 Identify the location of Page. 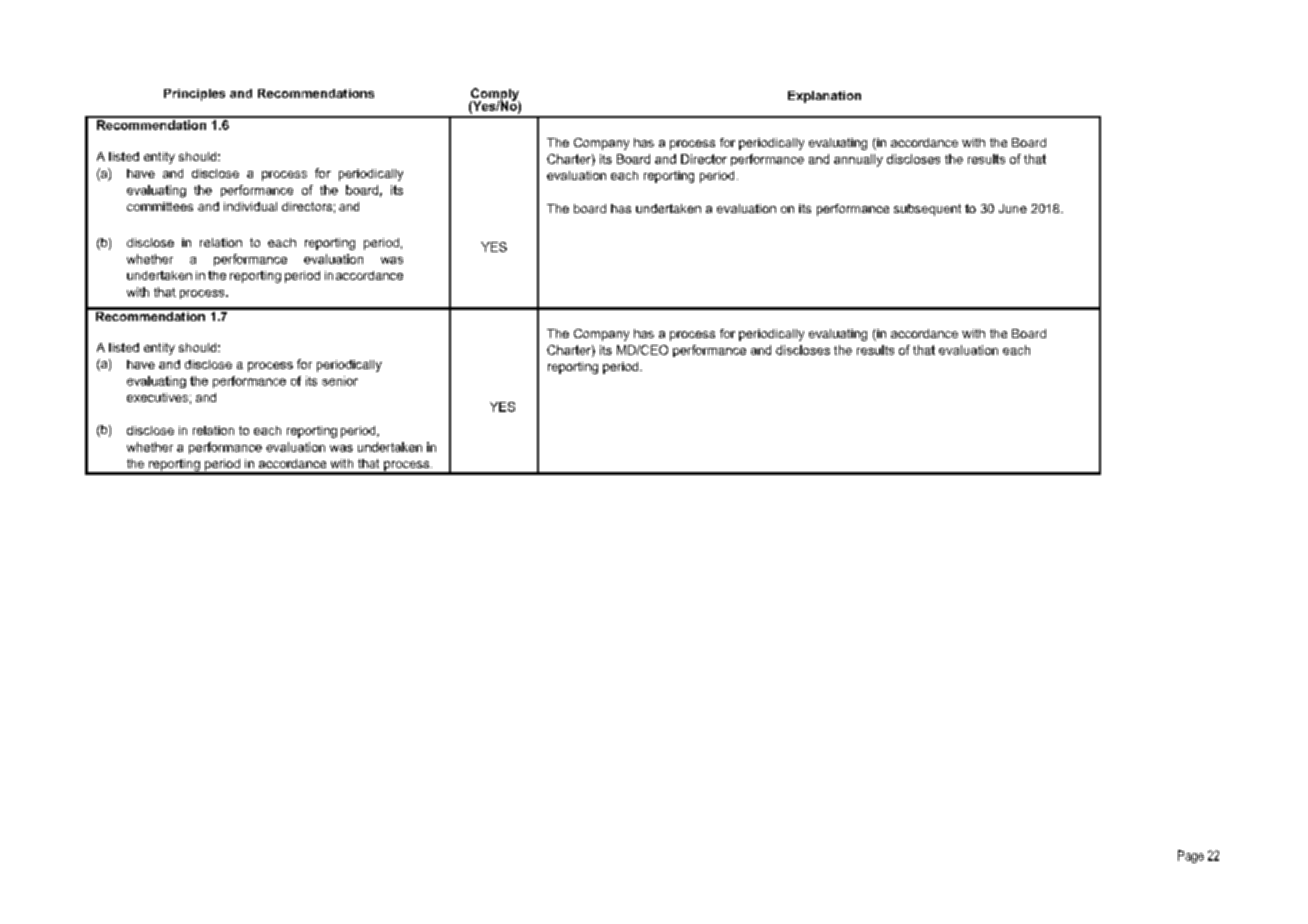
(1191, 856).
